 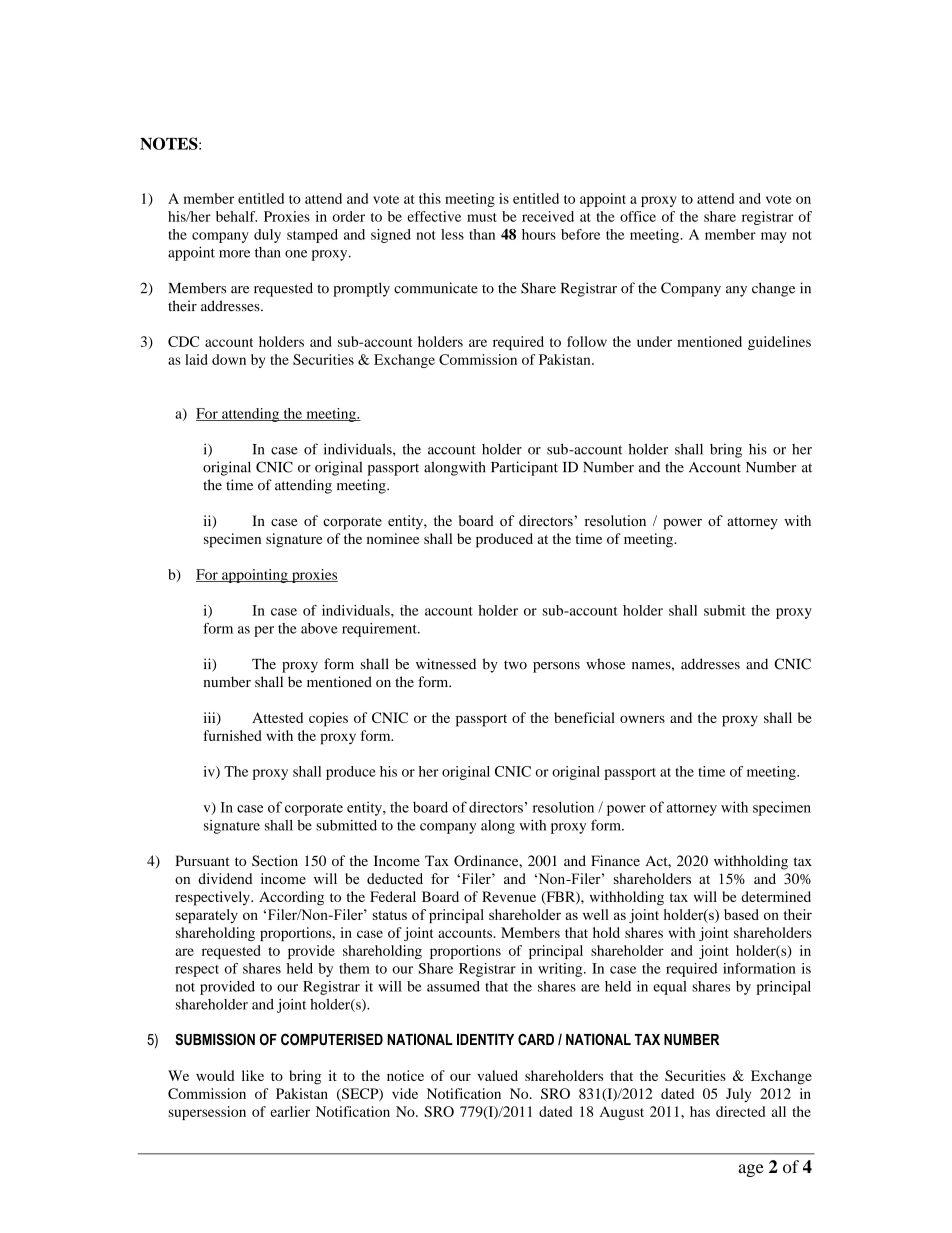 I want to click on above, so click(x=319, y=628).
